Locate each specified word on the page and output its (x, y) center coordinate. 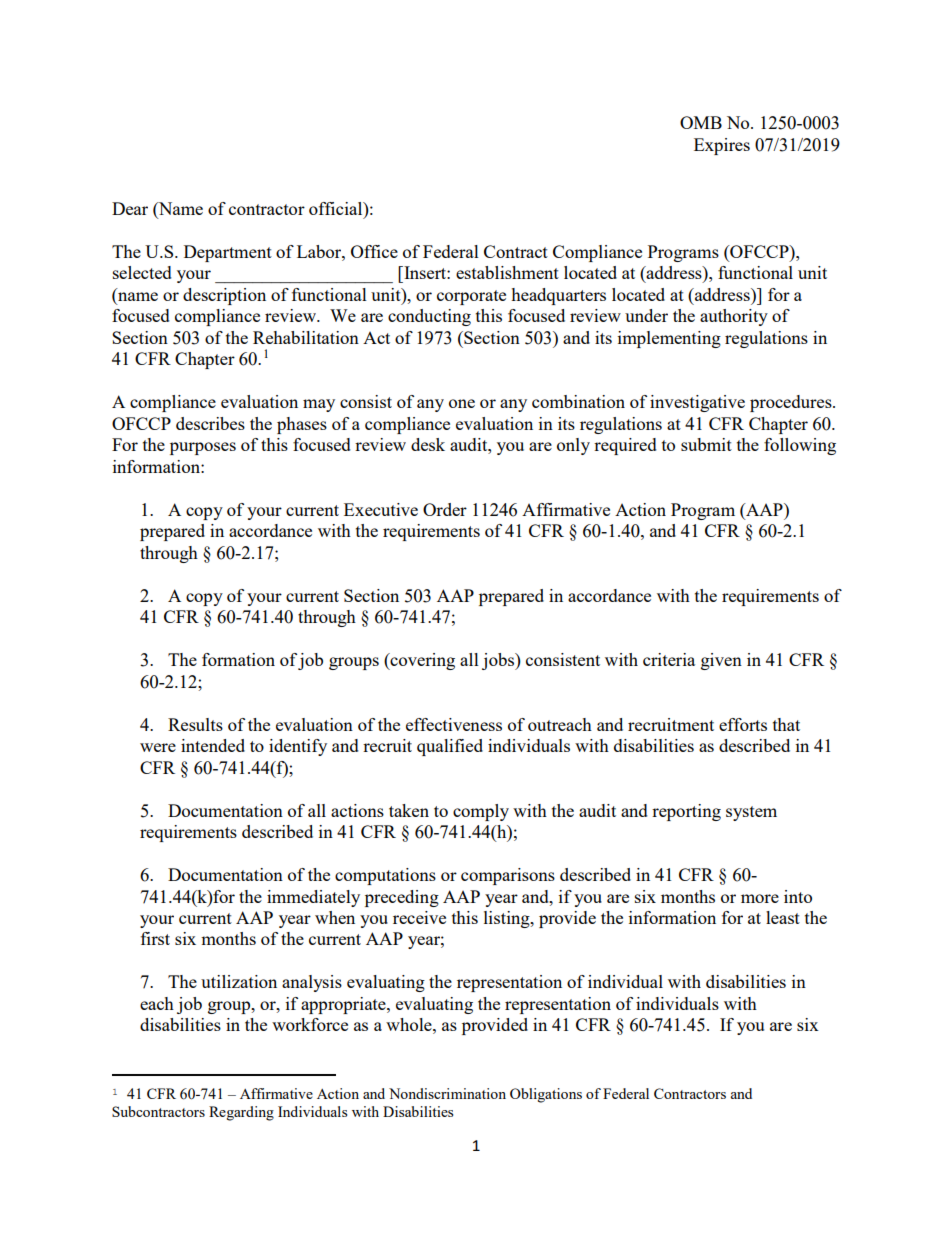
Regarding (241, 1113)
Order (445, 509)
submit (706, 444)
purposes (203, 448)
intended (213, 745)
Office (374, 251)
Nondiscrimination (447, 1093)
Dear (130, 208)
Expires (722, 146)
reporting (686, 812)
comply (481, 812)
